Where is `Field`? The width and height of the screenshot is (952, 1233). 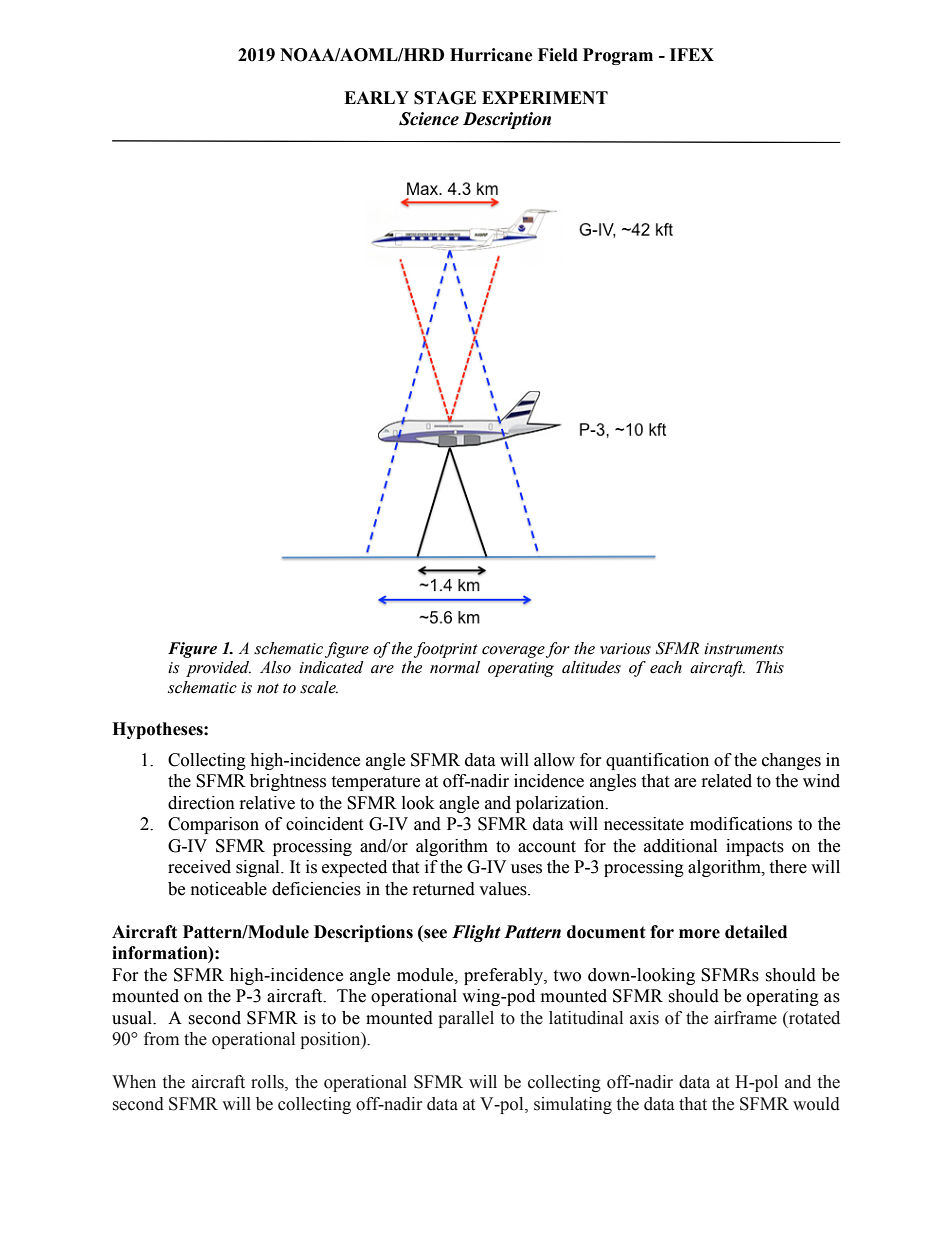
Field is located at coordinates (558, 55).
